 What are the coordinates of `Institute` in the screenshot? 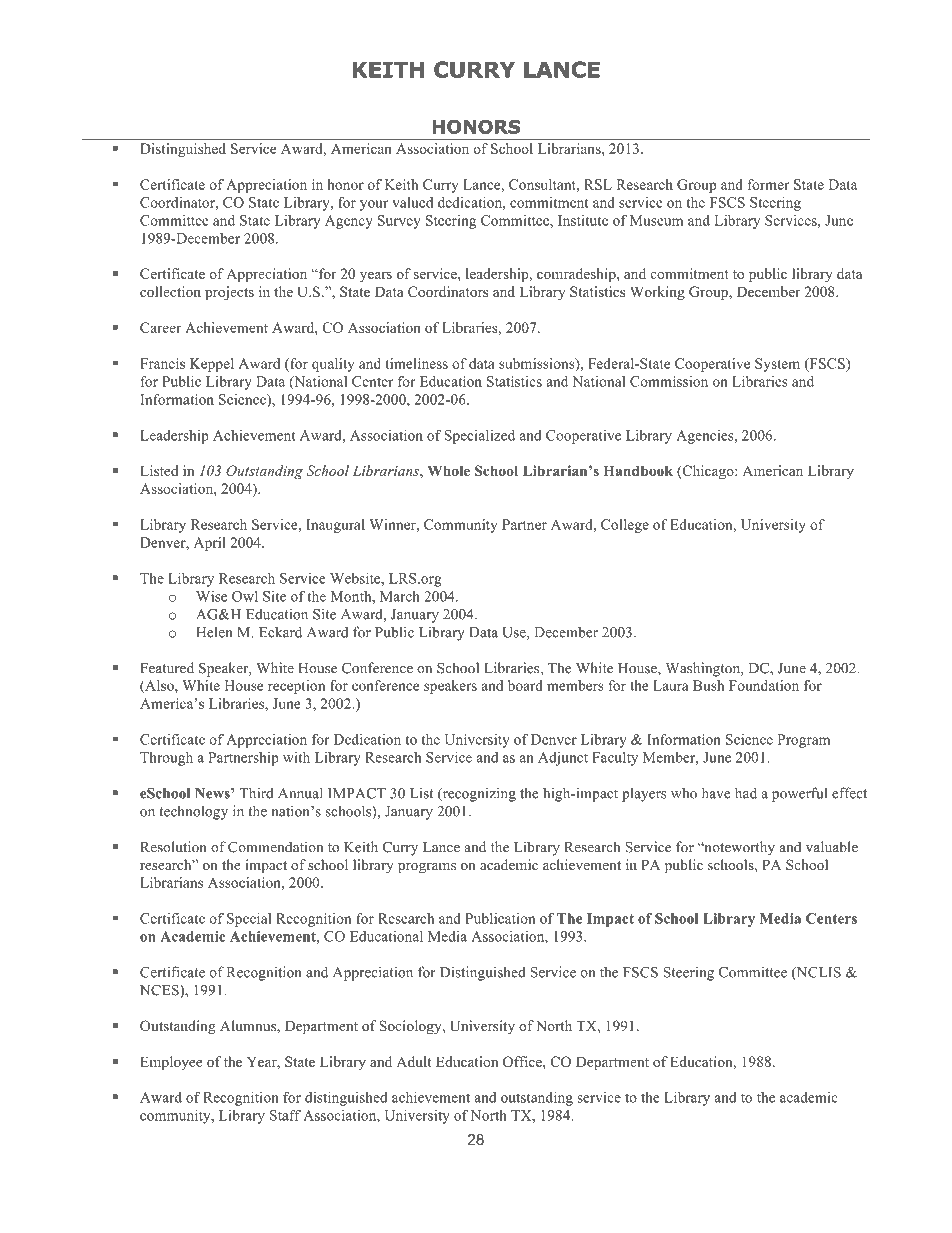 It's located at (583, 220).
